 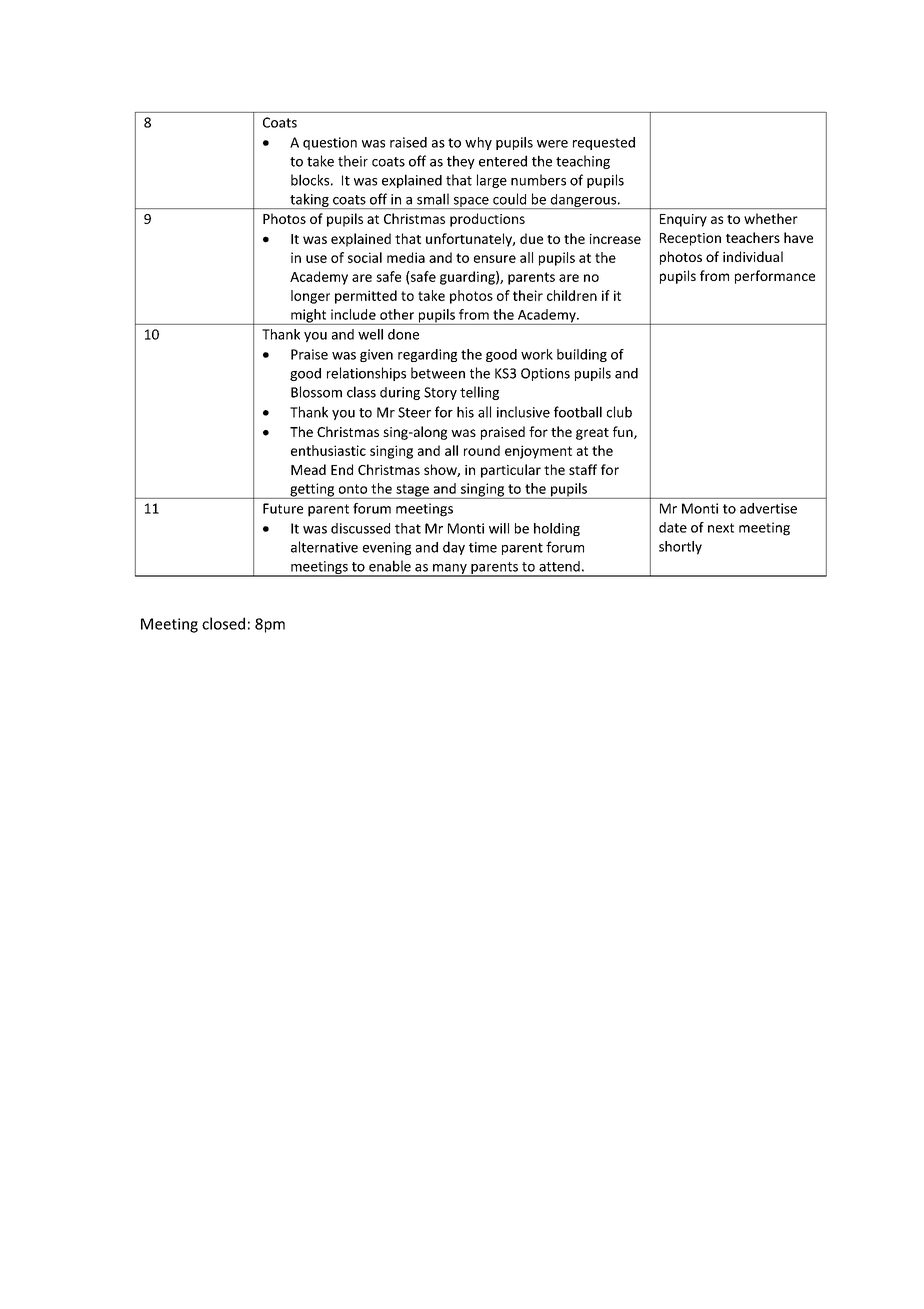 I want to click on many, so click(x=450, y=570).
